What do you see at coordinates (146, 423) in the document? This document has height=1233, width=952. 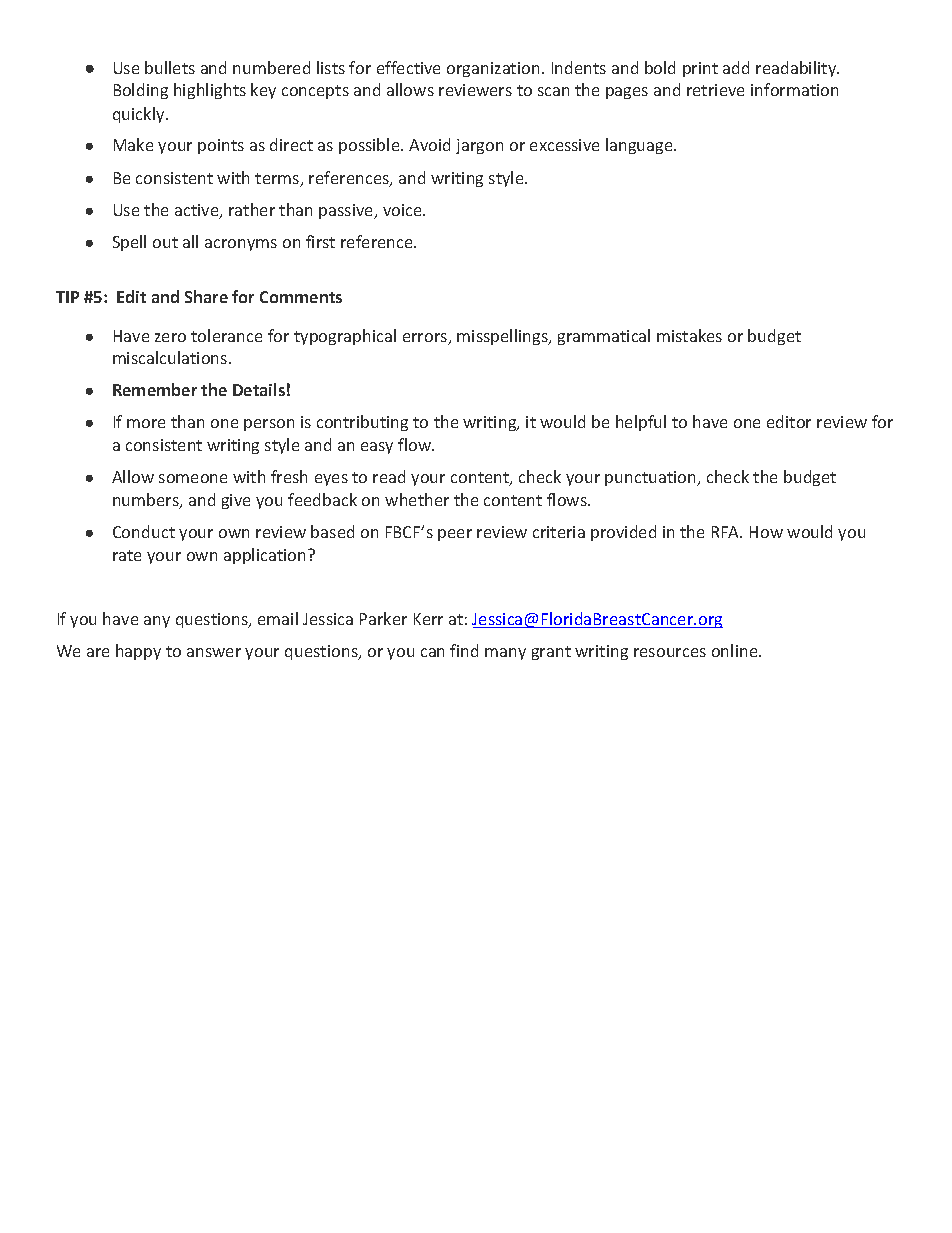 I see `more` at bounding box center [146, 423].
